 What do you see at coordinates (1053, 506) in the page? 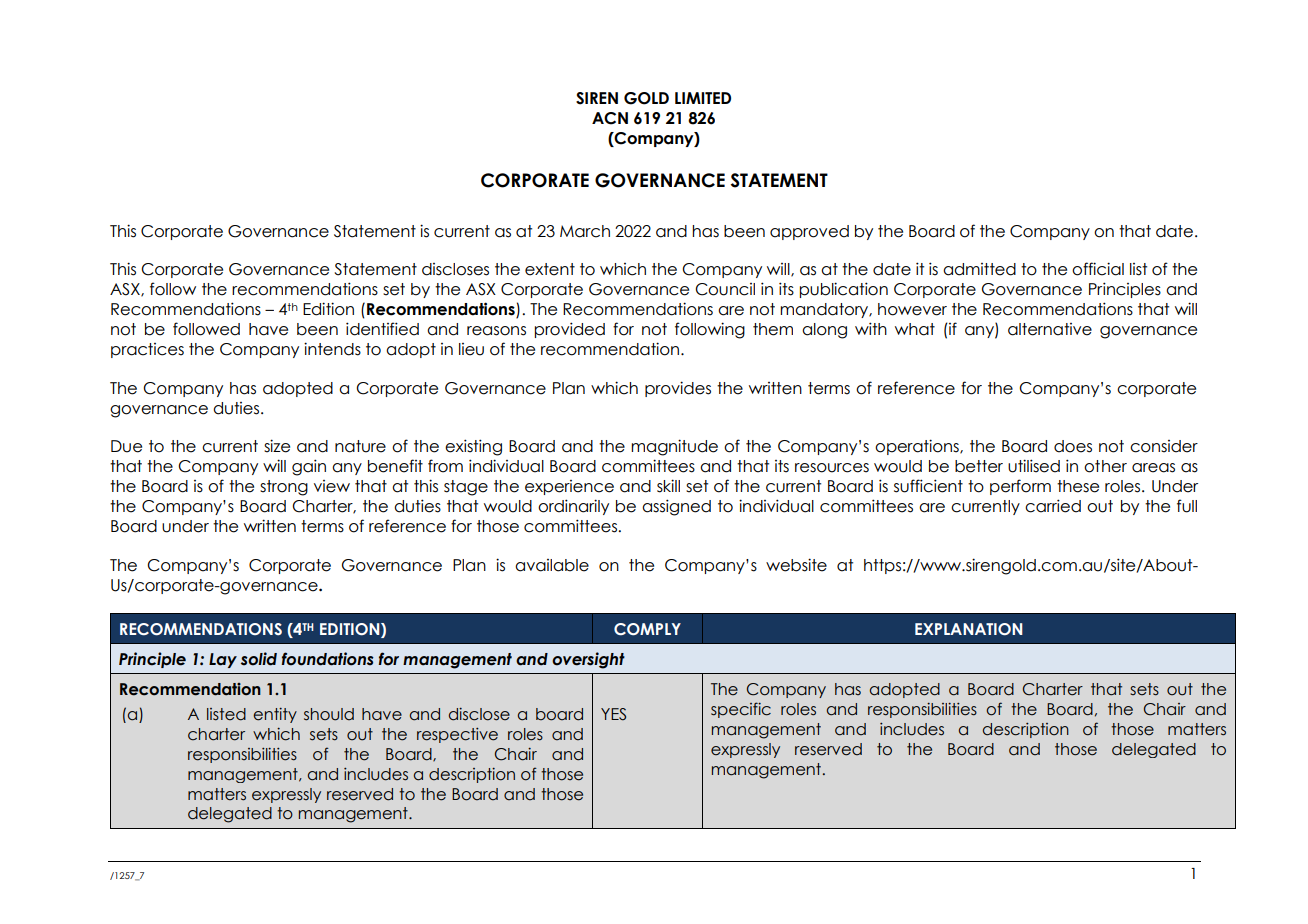
I see `carried` at bounding box center [1053, 506].
